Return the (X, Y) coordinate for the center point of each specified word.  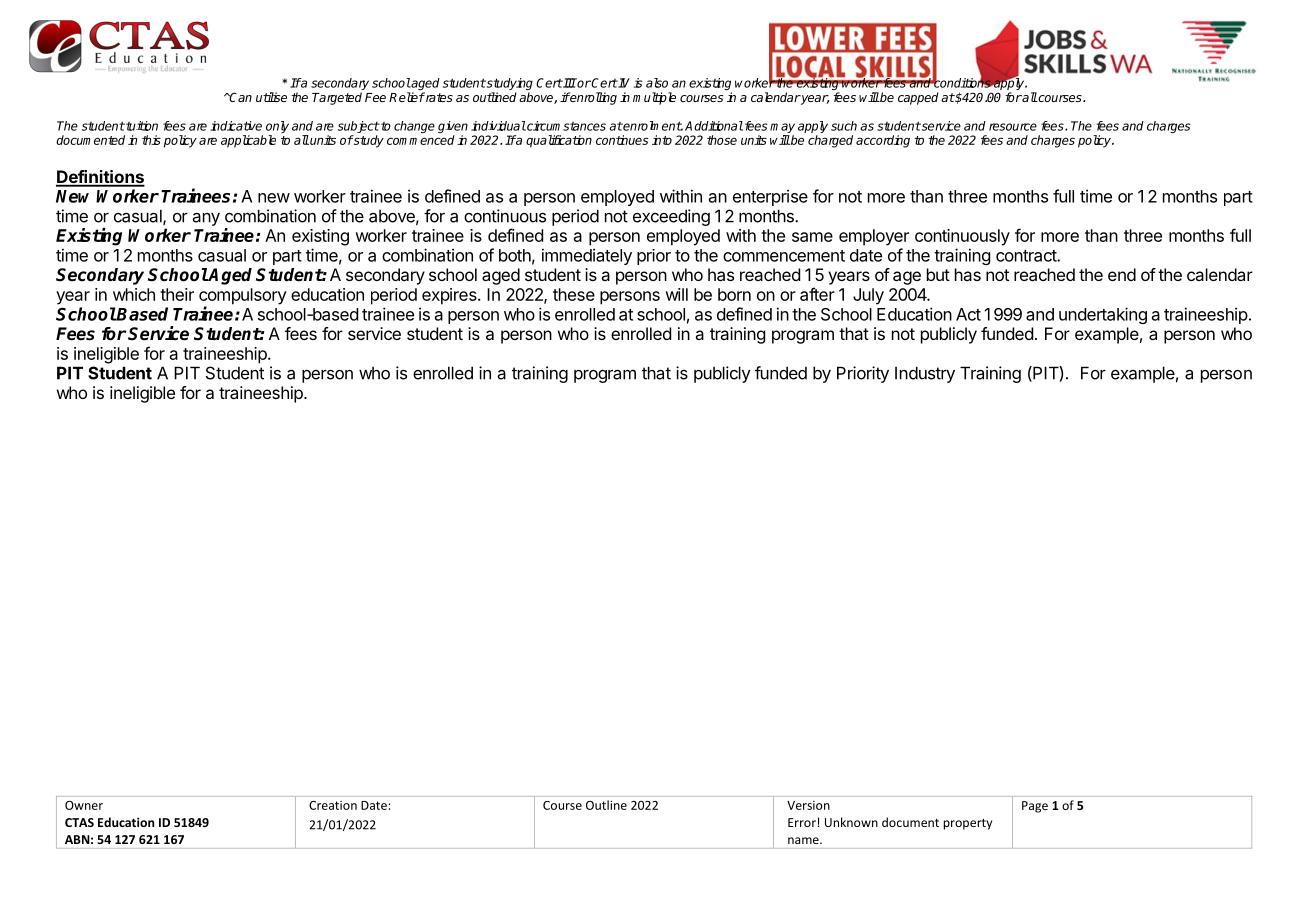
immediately (587, 256)
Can (240, 97)
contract (1027, 256)
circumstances (565, 126)
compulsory (243, 297)
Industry (925, 374)
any (206, 219)
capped (918, 98)
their (177, 294)
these (574, 294)
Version (808, 805)
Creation (333, 805)
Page (1035, 807)
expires (450, 296)
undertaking (1103, 315)
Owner (84, 805)
